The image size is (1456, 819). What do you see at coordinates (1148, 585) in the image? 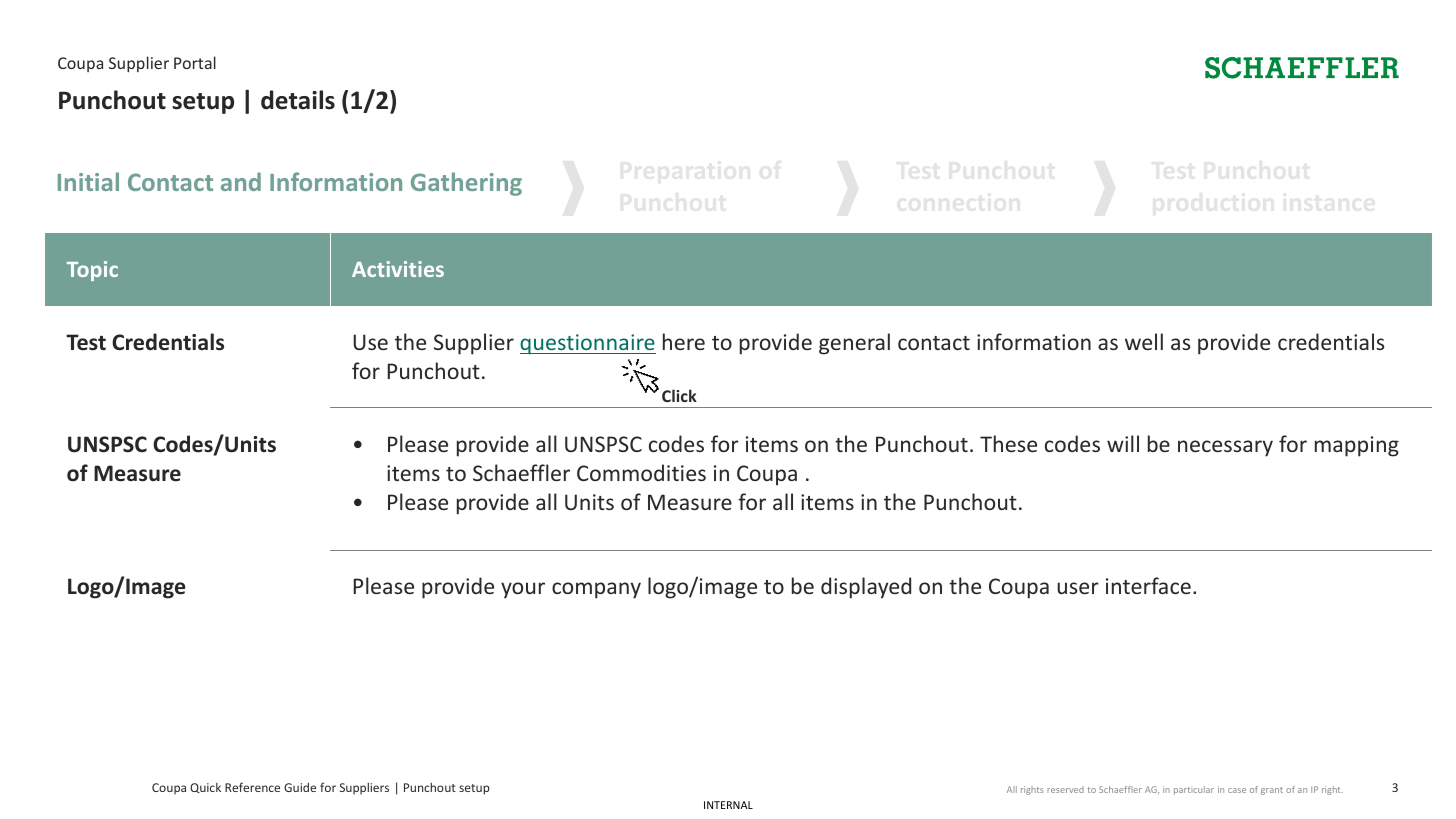
I see `interface` at bounding box center [1148, 585].
